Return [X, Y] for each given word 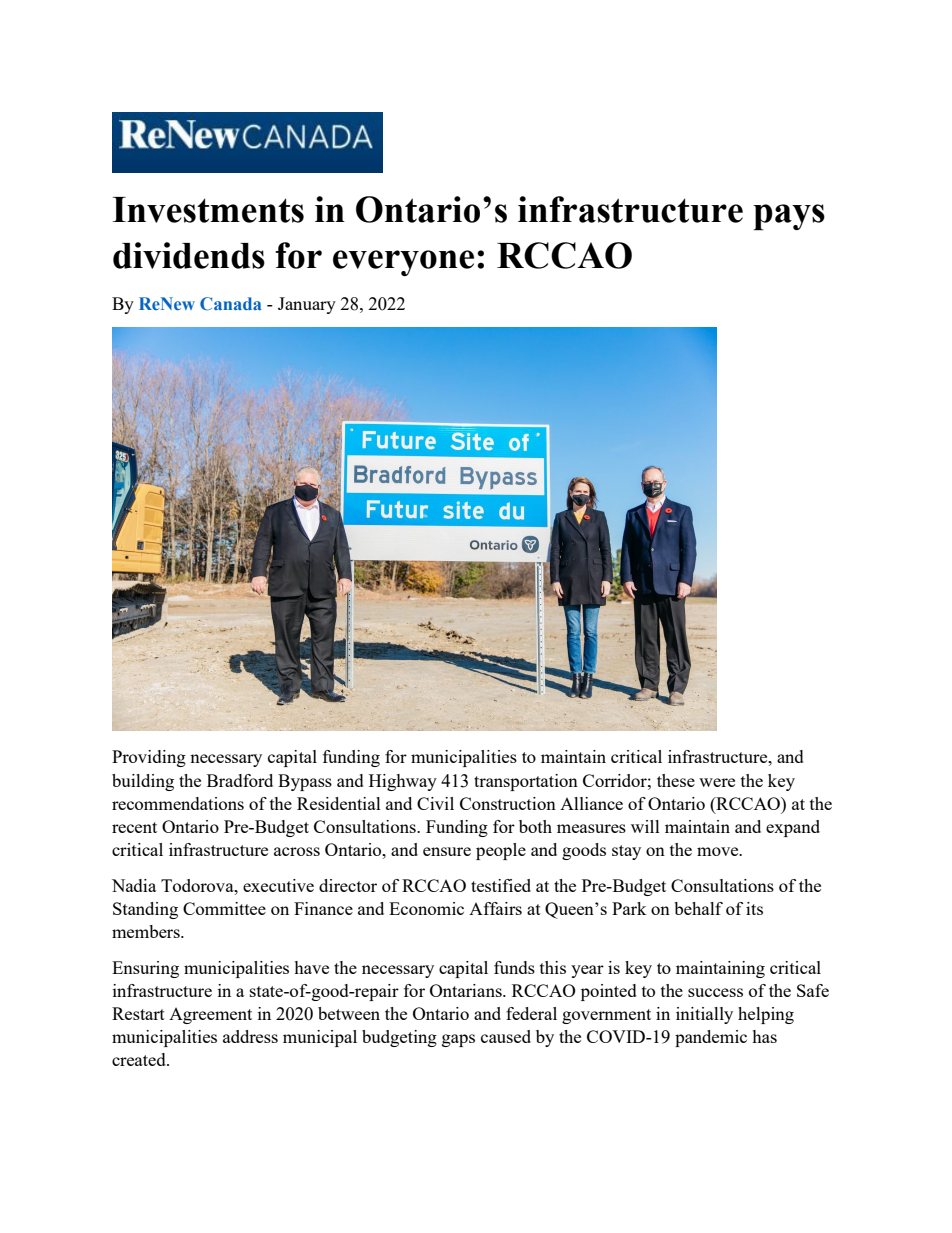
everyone [403, 263]
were [717, 782]
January [307, 305]
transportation [526, 782]
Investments [208, 210]
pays [789, 217]
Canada [231, 304]
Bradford [240, 780]
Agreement [210, 1016]
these [676, 780]
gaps [458, 1040]
